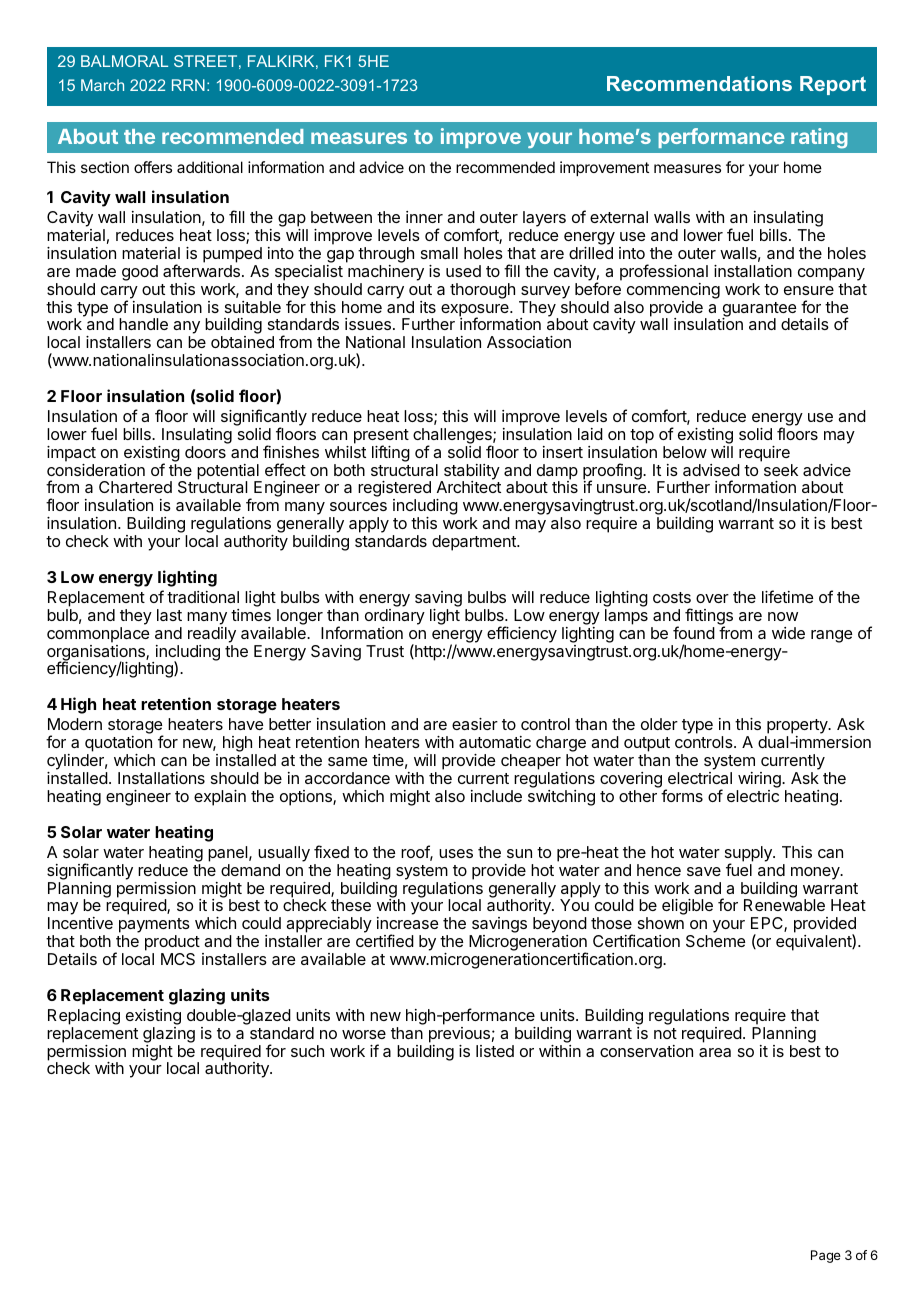  I want to click on exposure, so click(476, 311).
